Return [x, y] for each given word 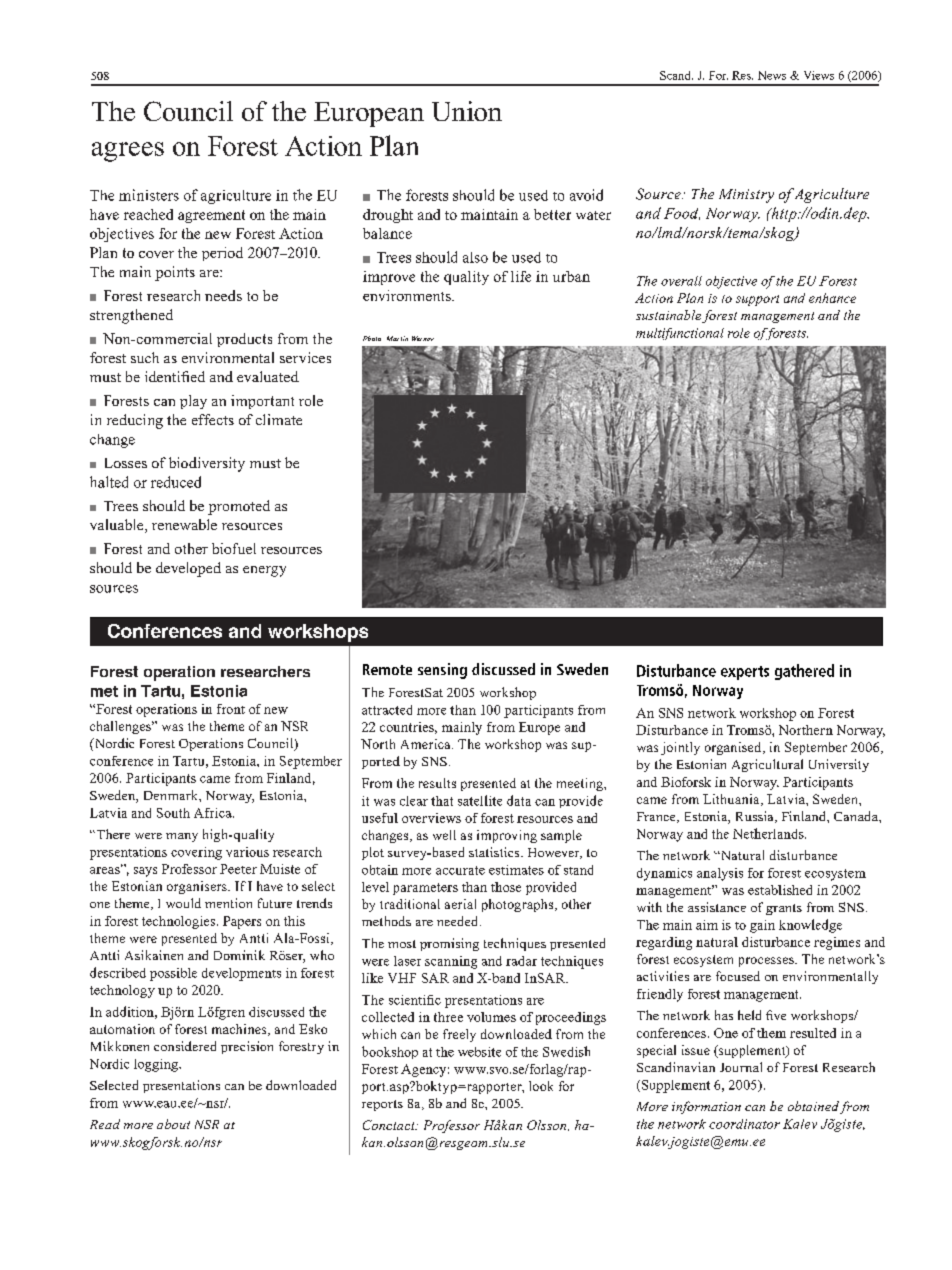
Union [467, 111]
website [479, 1052]
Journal [741, 1067]
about [173, 1124]
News [772, 75]
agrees [128, 152]
